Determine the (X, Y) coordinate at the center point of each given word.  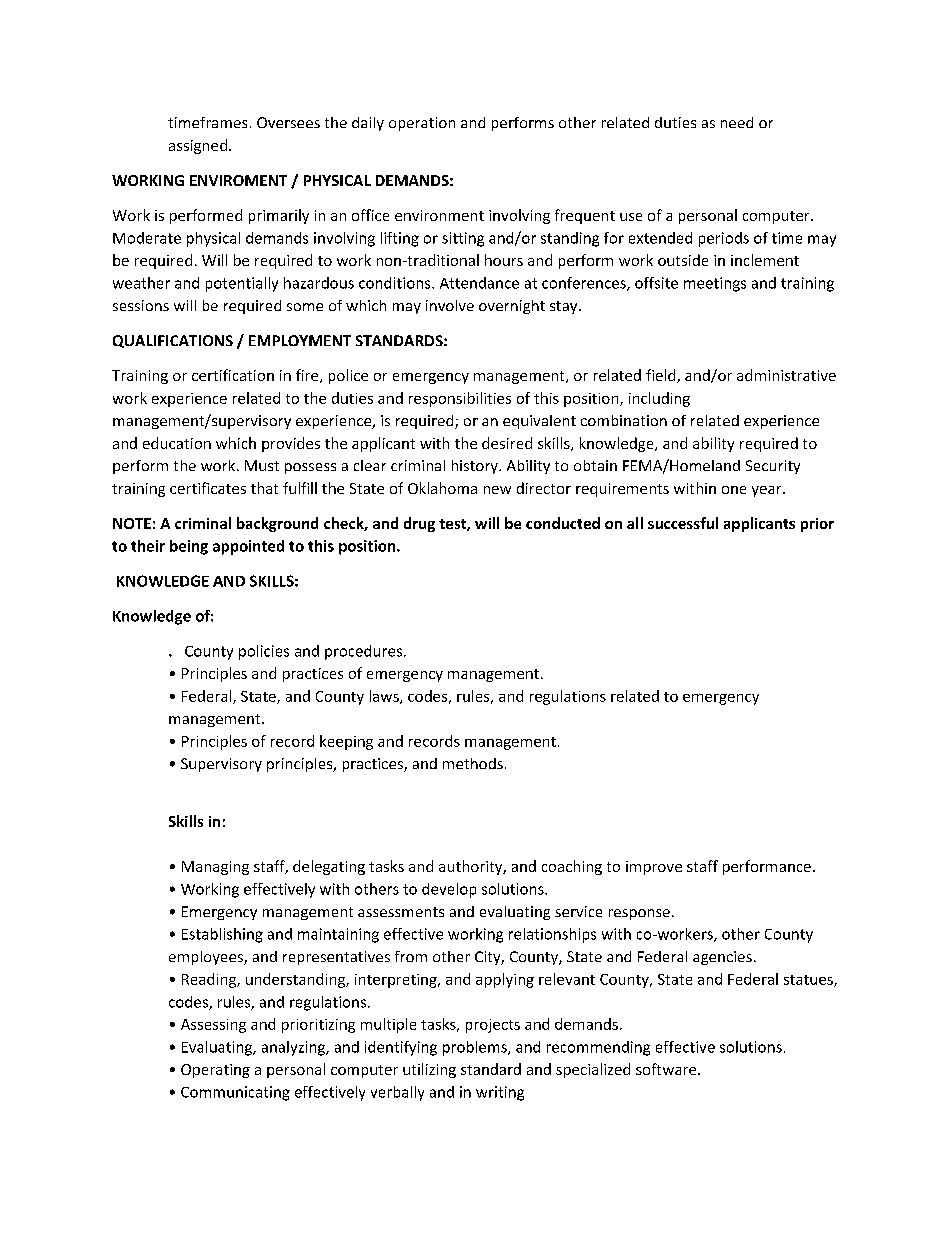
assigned (198, 146)
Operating (215, 1071)
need (737, 122)
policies (264, 652)
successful (683, 523)
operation (422, 124)
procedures (365, 652)
